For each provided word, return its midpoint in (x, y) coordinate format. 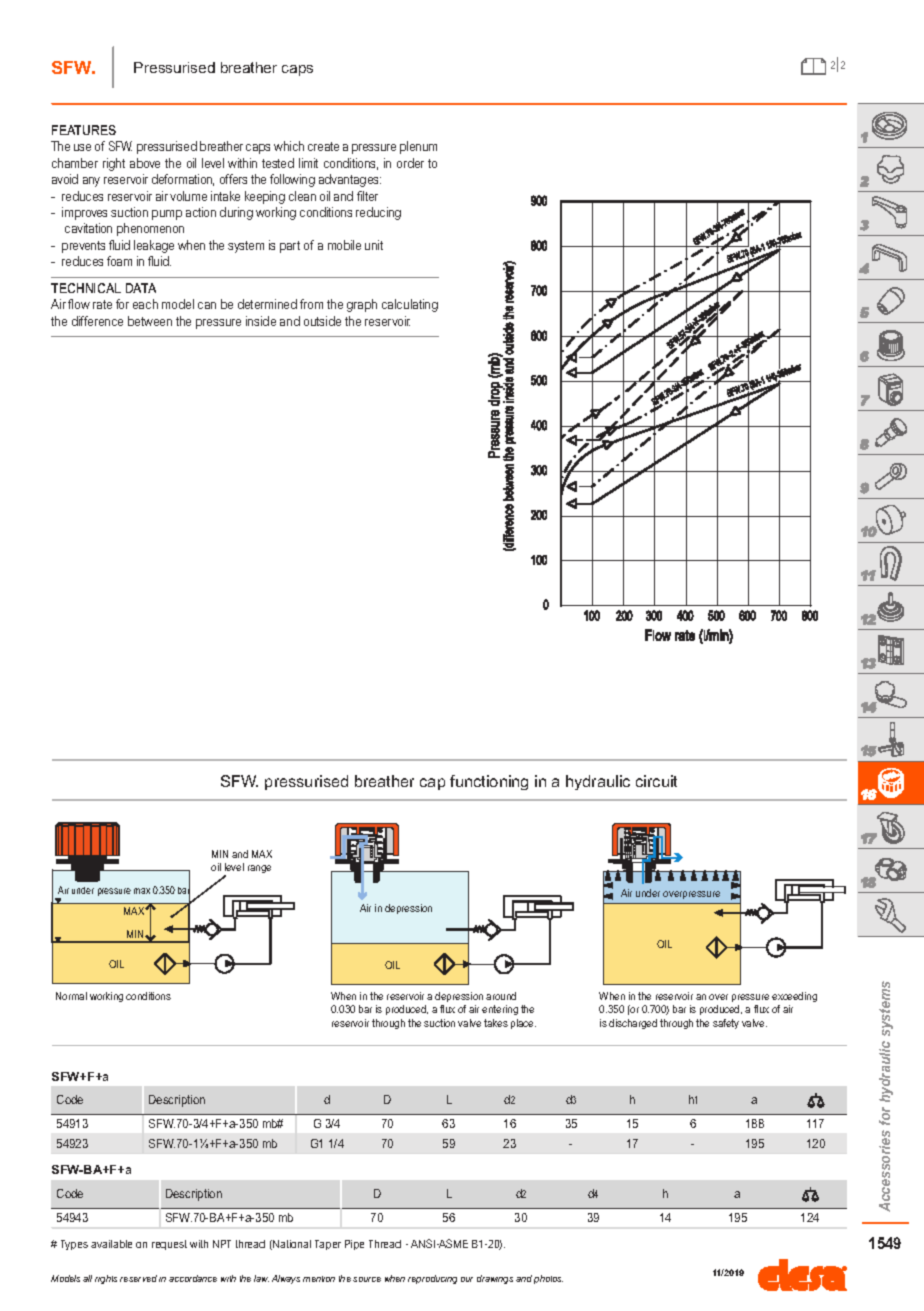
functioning (489, 782)
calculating (410, 305)
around (501, 996)
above (145, 163)
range (259, 869)
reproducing (432, 1279)
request (169, 1245)
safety (726, 1024)
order (410, 163)
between (150, 321)
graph (362, 305)
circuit (656, 781)
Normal (71, 996)
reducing (378, 213)
